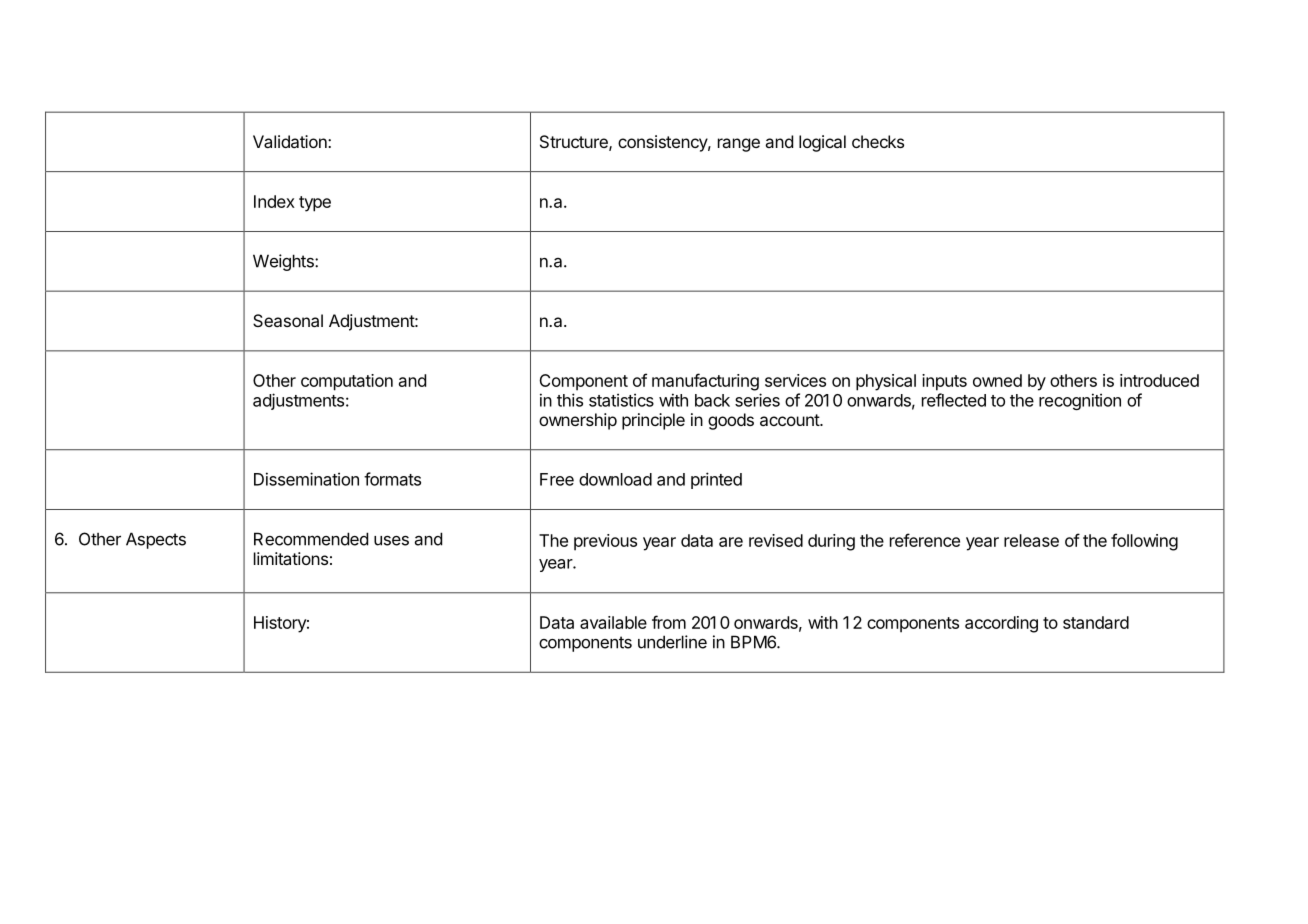 The width and height of the image is (1308, 924). Describe the element at coordinates (997, 380) in the image. I see `owned` at that location.
